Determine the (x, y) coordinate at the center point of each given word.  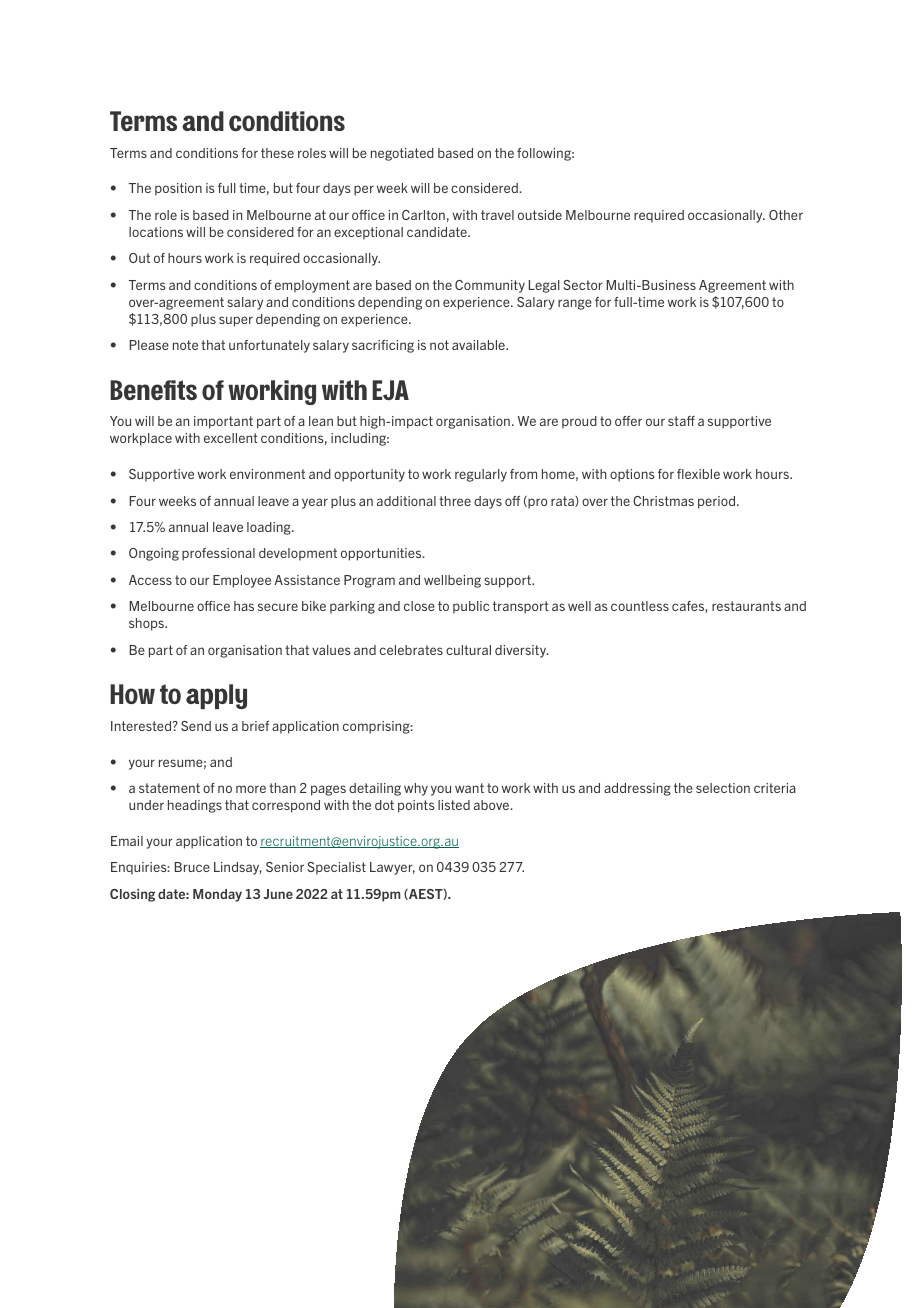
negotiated (402, 154)
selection (723, 788)
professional (218, 554)
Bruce (192, 867)
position (178, 189)
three (455, 501)
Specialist (336, 868)
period (718, 502)
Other (786, 215)
